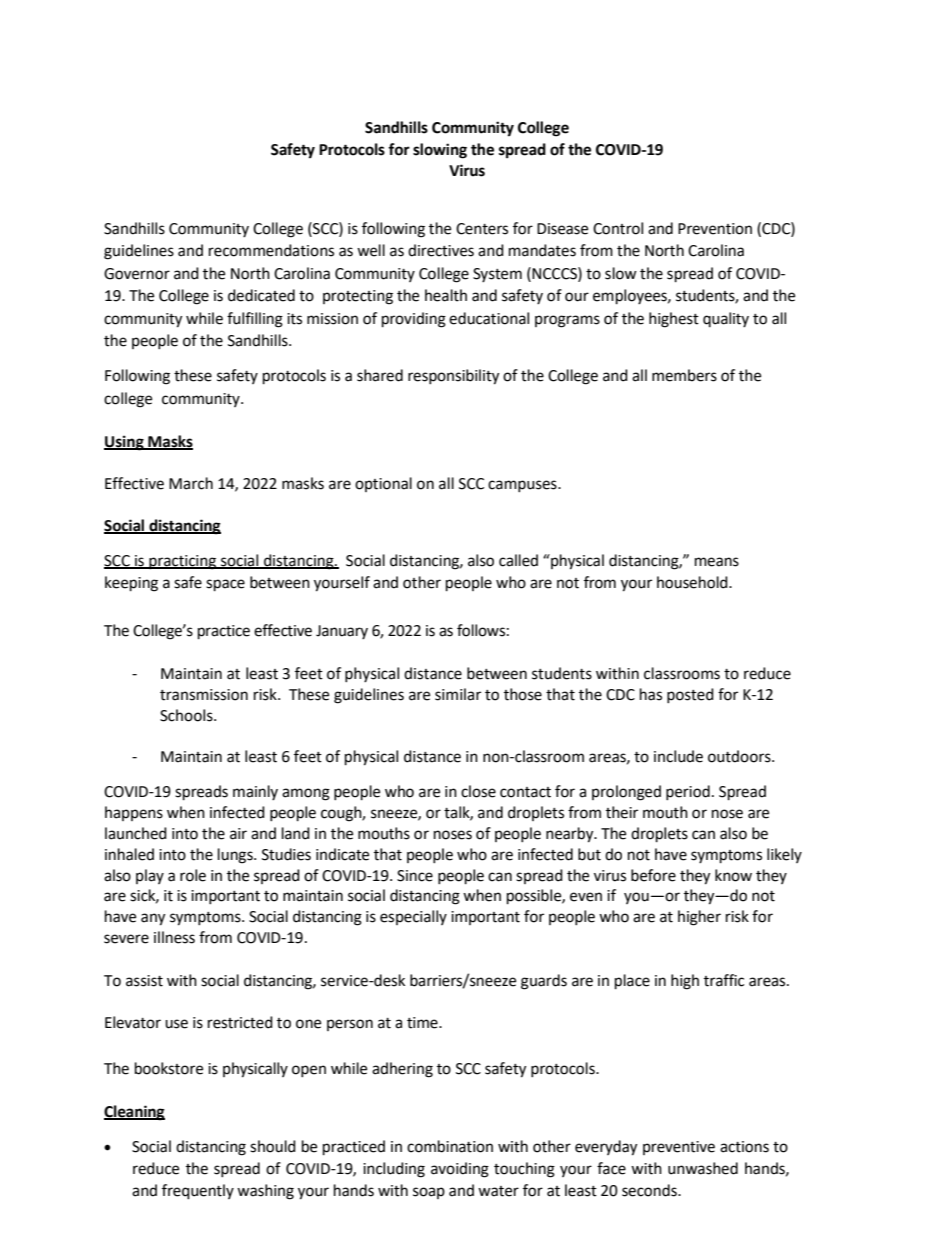 Image resolution: width=952 pixels, height=1233 pixels. What do you see at coordinates (693, 582) in the page?
I see `household` at bounding box center [693, 582].
